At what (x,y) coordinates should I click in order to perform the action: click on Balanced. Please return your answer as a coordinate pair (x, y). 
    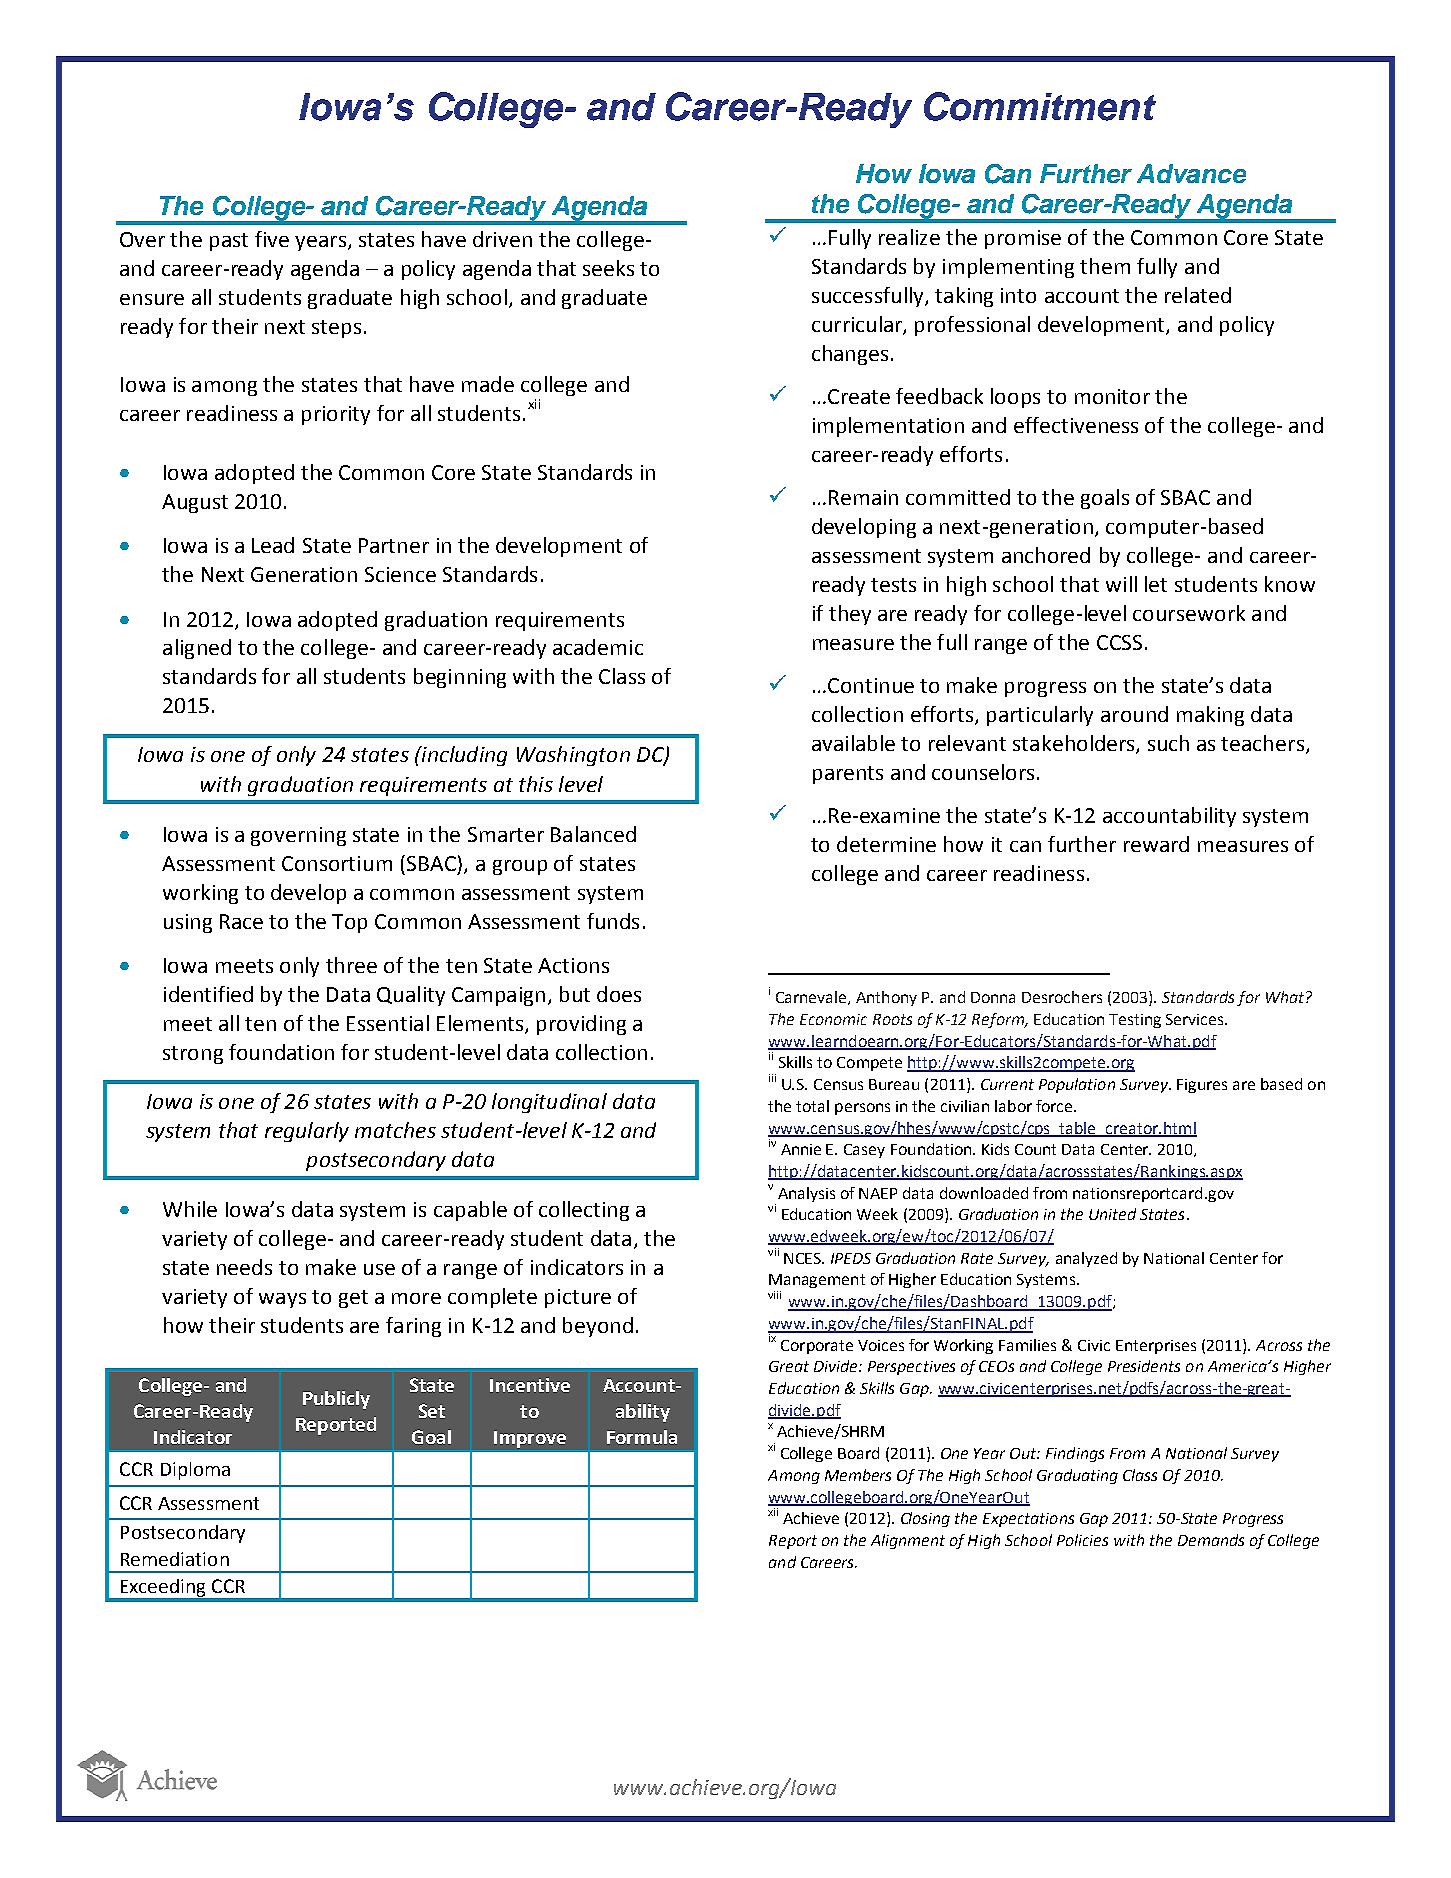
    Looking at the image, I should click on (593, 834).
